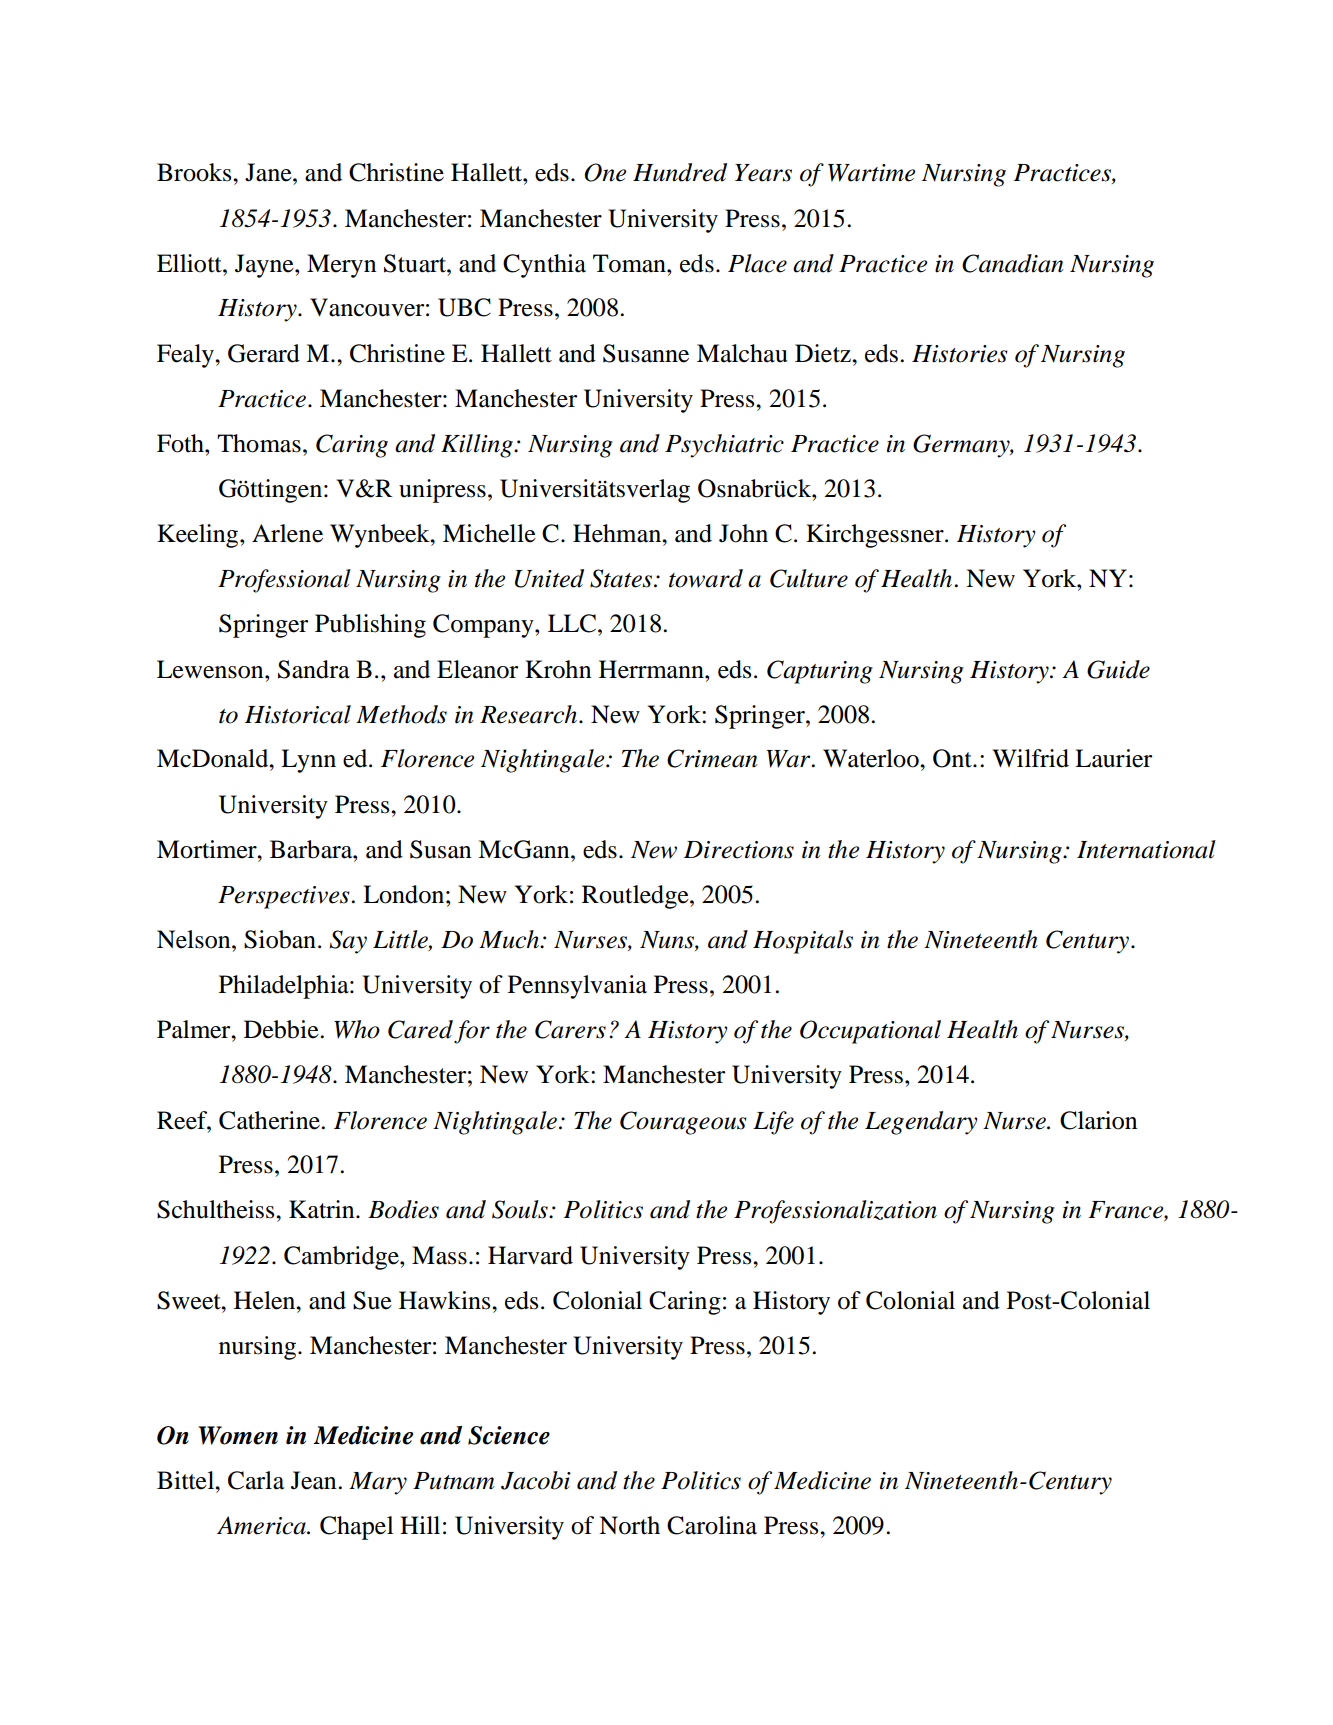 This screenshot has height=1725, width=1333. I want to click on Canadian, so click(1013, 263).
